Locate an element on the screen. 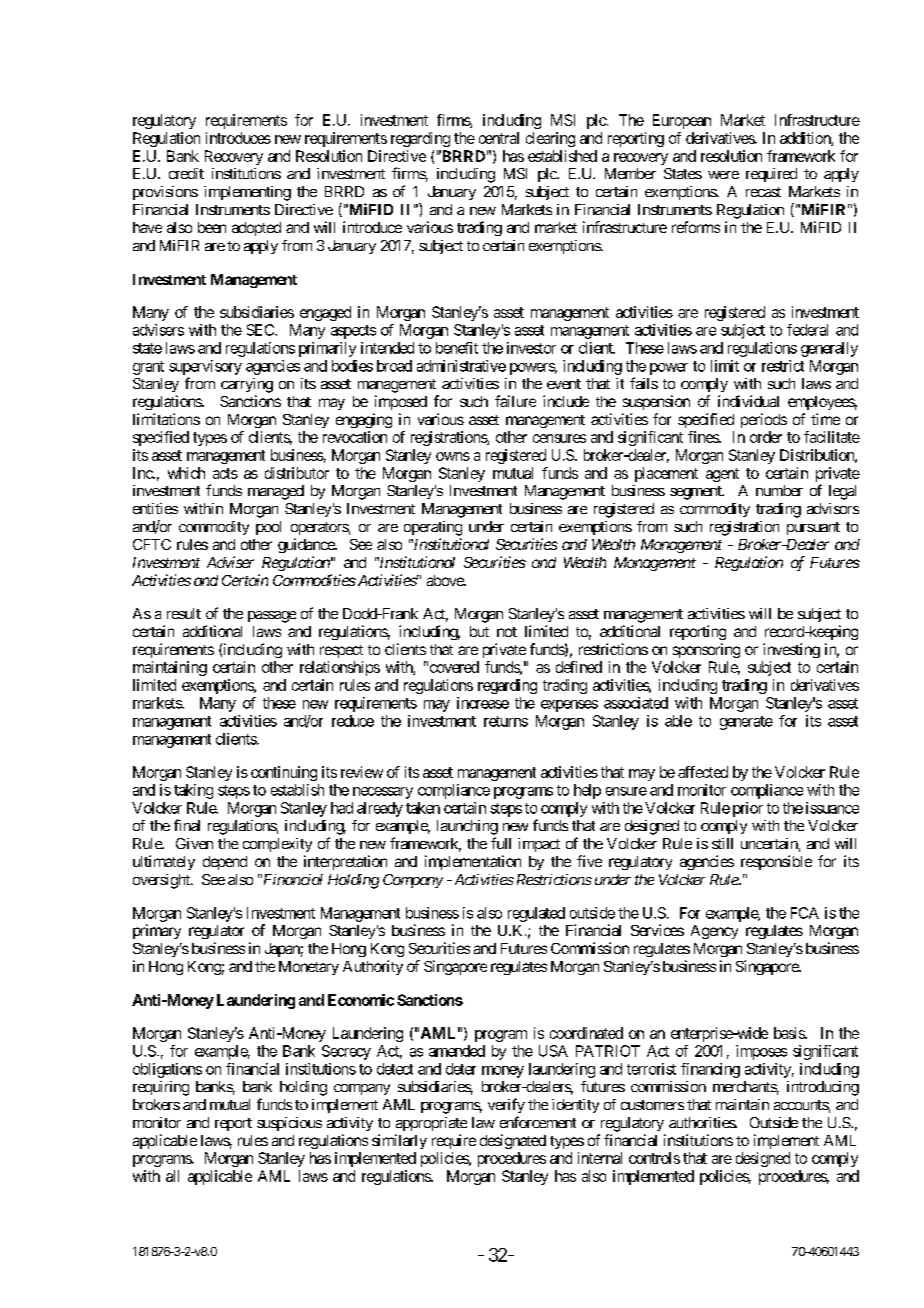 The image size is (924, 1308). not is located at coordinates (507, 632).
